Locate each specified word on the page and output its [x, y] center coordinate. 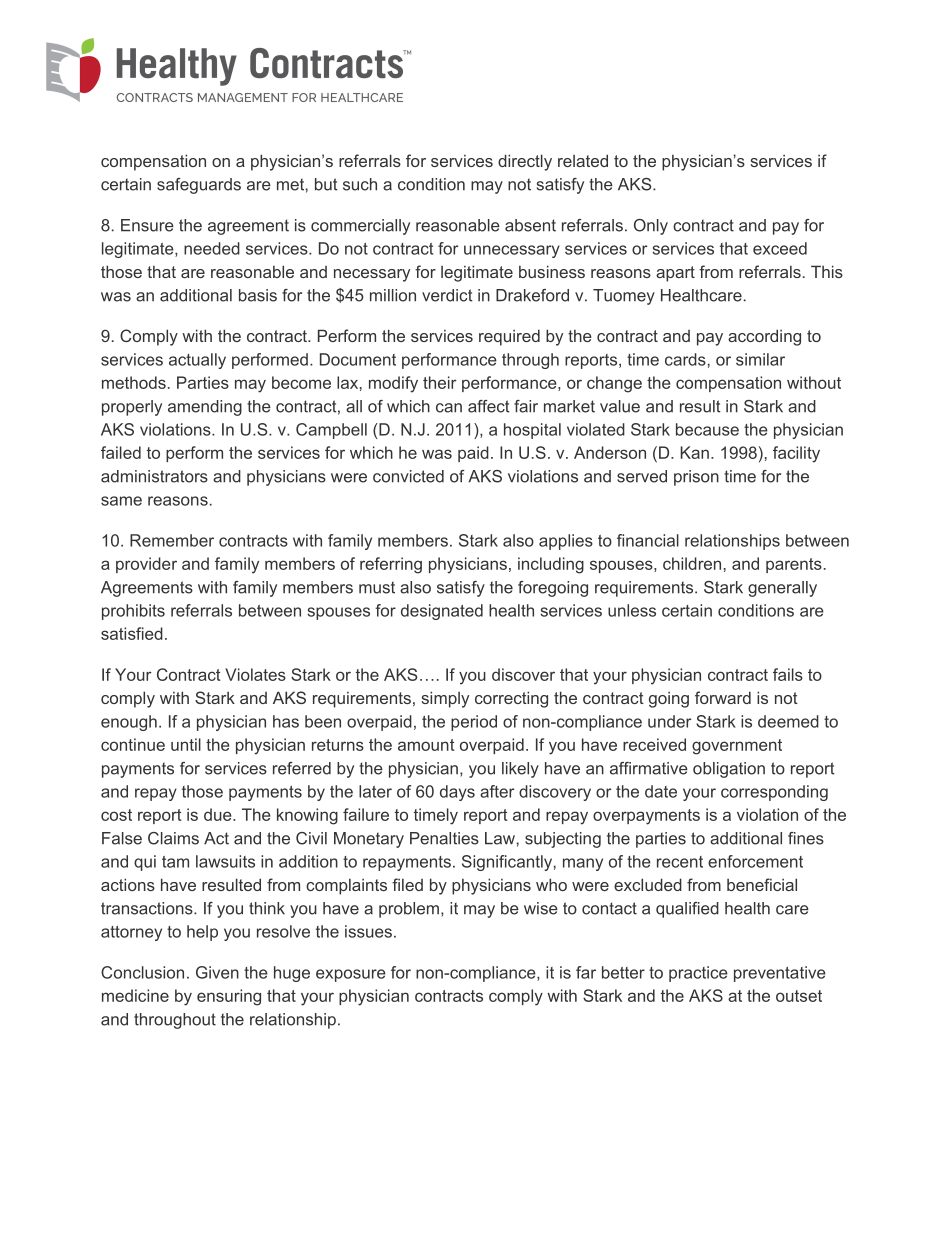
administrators [154, 476]
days [457, 793]
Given [217, 972]
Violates [255, 674]
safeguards [199, 186]
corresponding [774, 793]
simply [445, 699]
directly [525, 162]
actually [197, 361]
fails [788, 674]
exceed [780, 248]
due [219, 814]
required [509, 337]
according [764, 337]
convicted [408, 476]
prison [696, 478]
